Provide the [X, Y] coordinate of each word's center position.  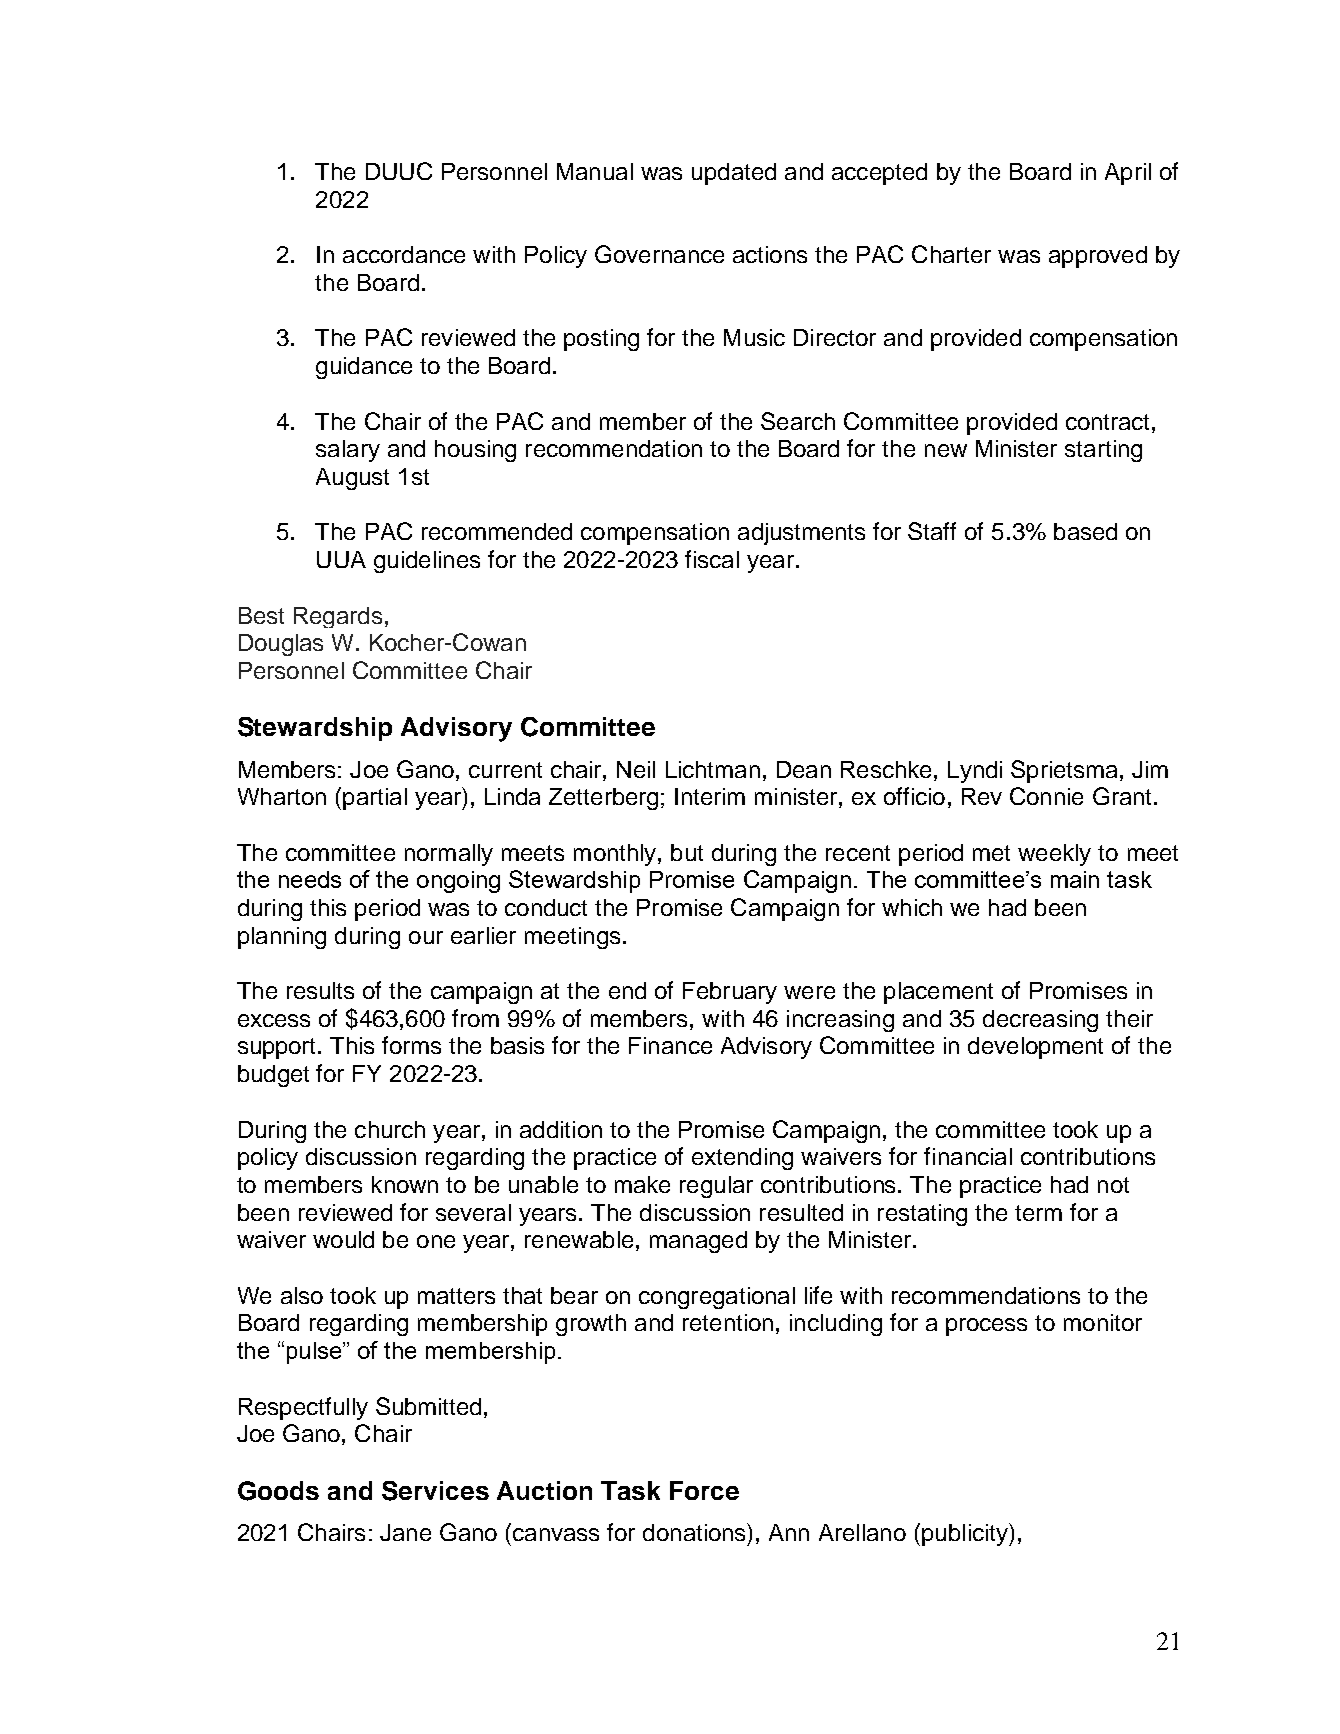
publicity [966, 1534]
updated [734, 174]
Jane [405, 1532]
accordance [404, 254]
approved [1098, 257]
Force [704, 1490]
